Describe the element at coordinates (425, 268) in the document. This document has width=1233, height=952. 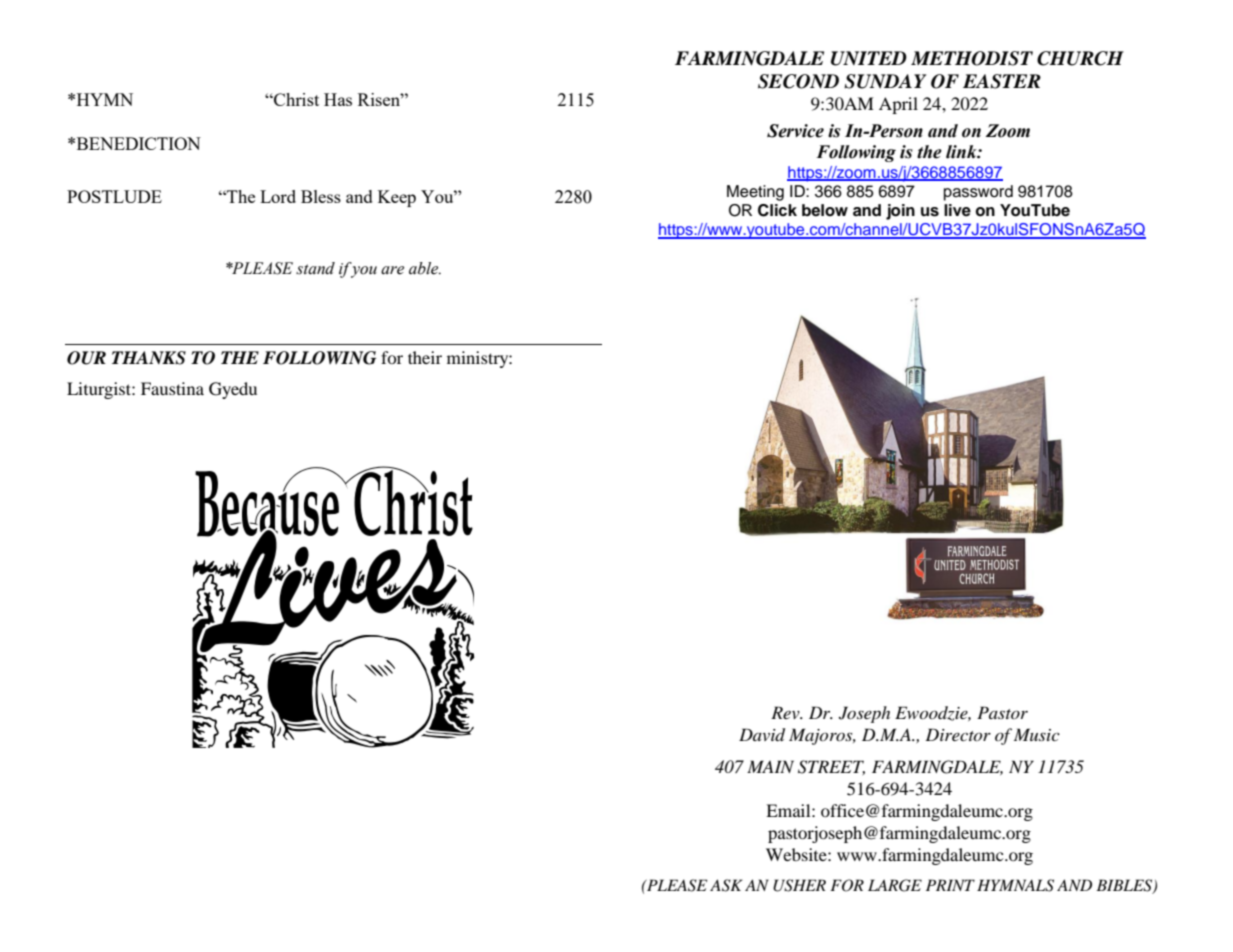
I see `able` at that location.
